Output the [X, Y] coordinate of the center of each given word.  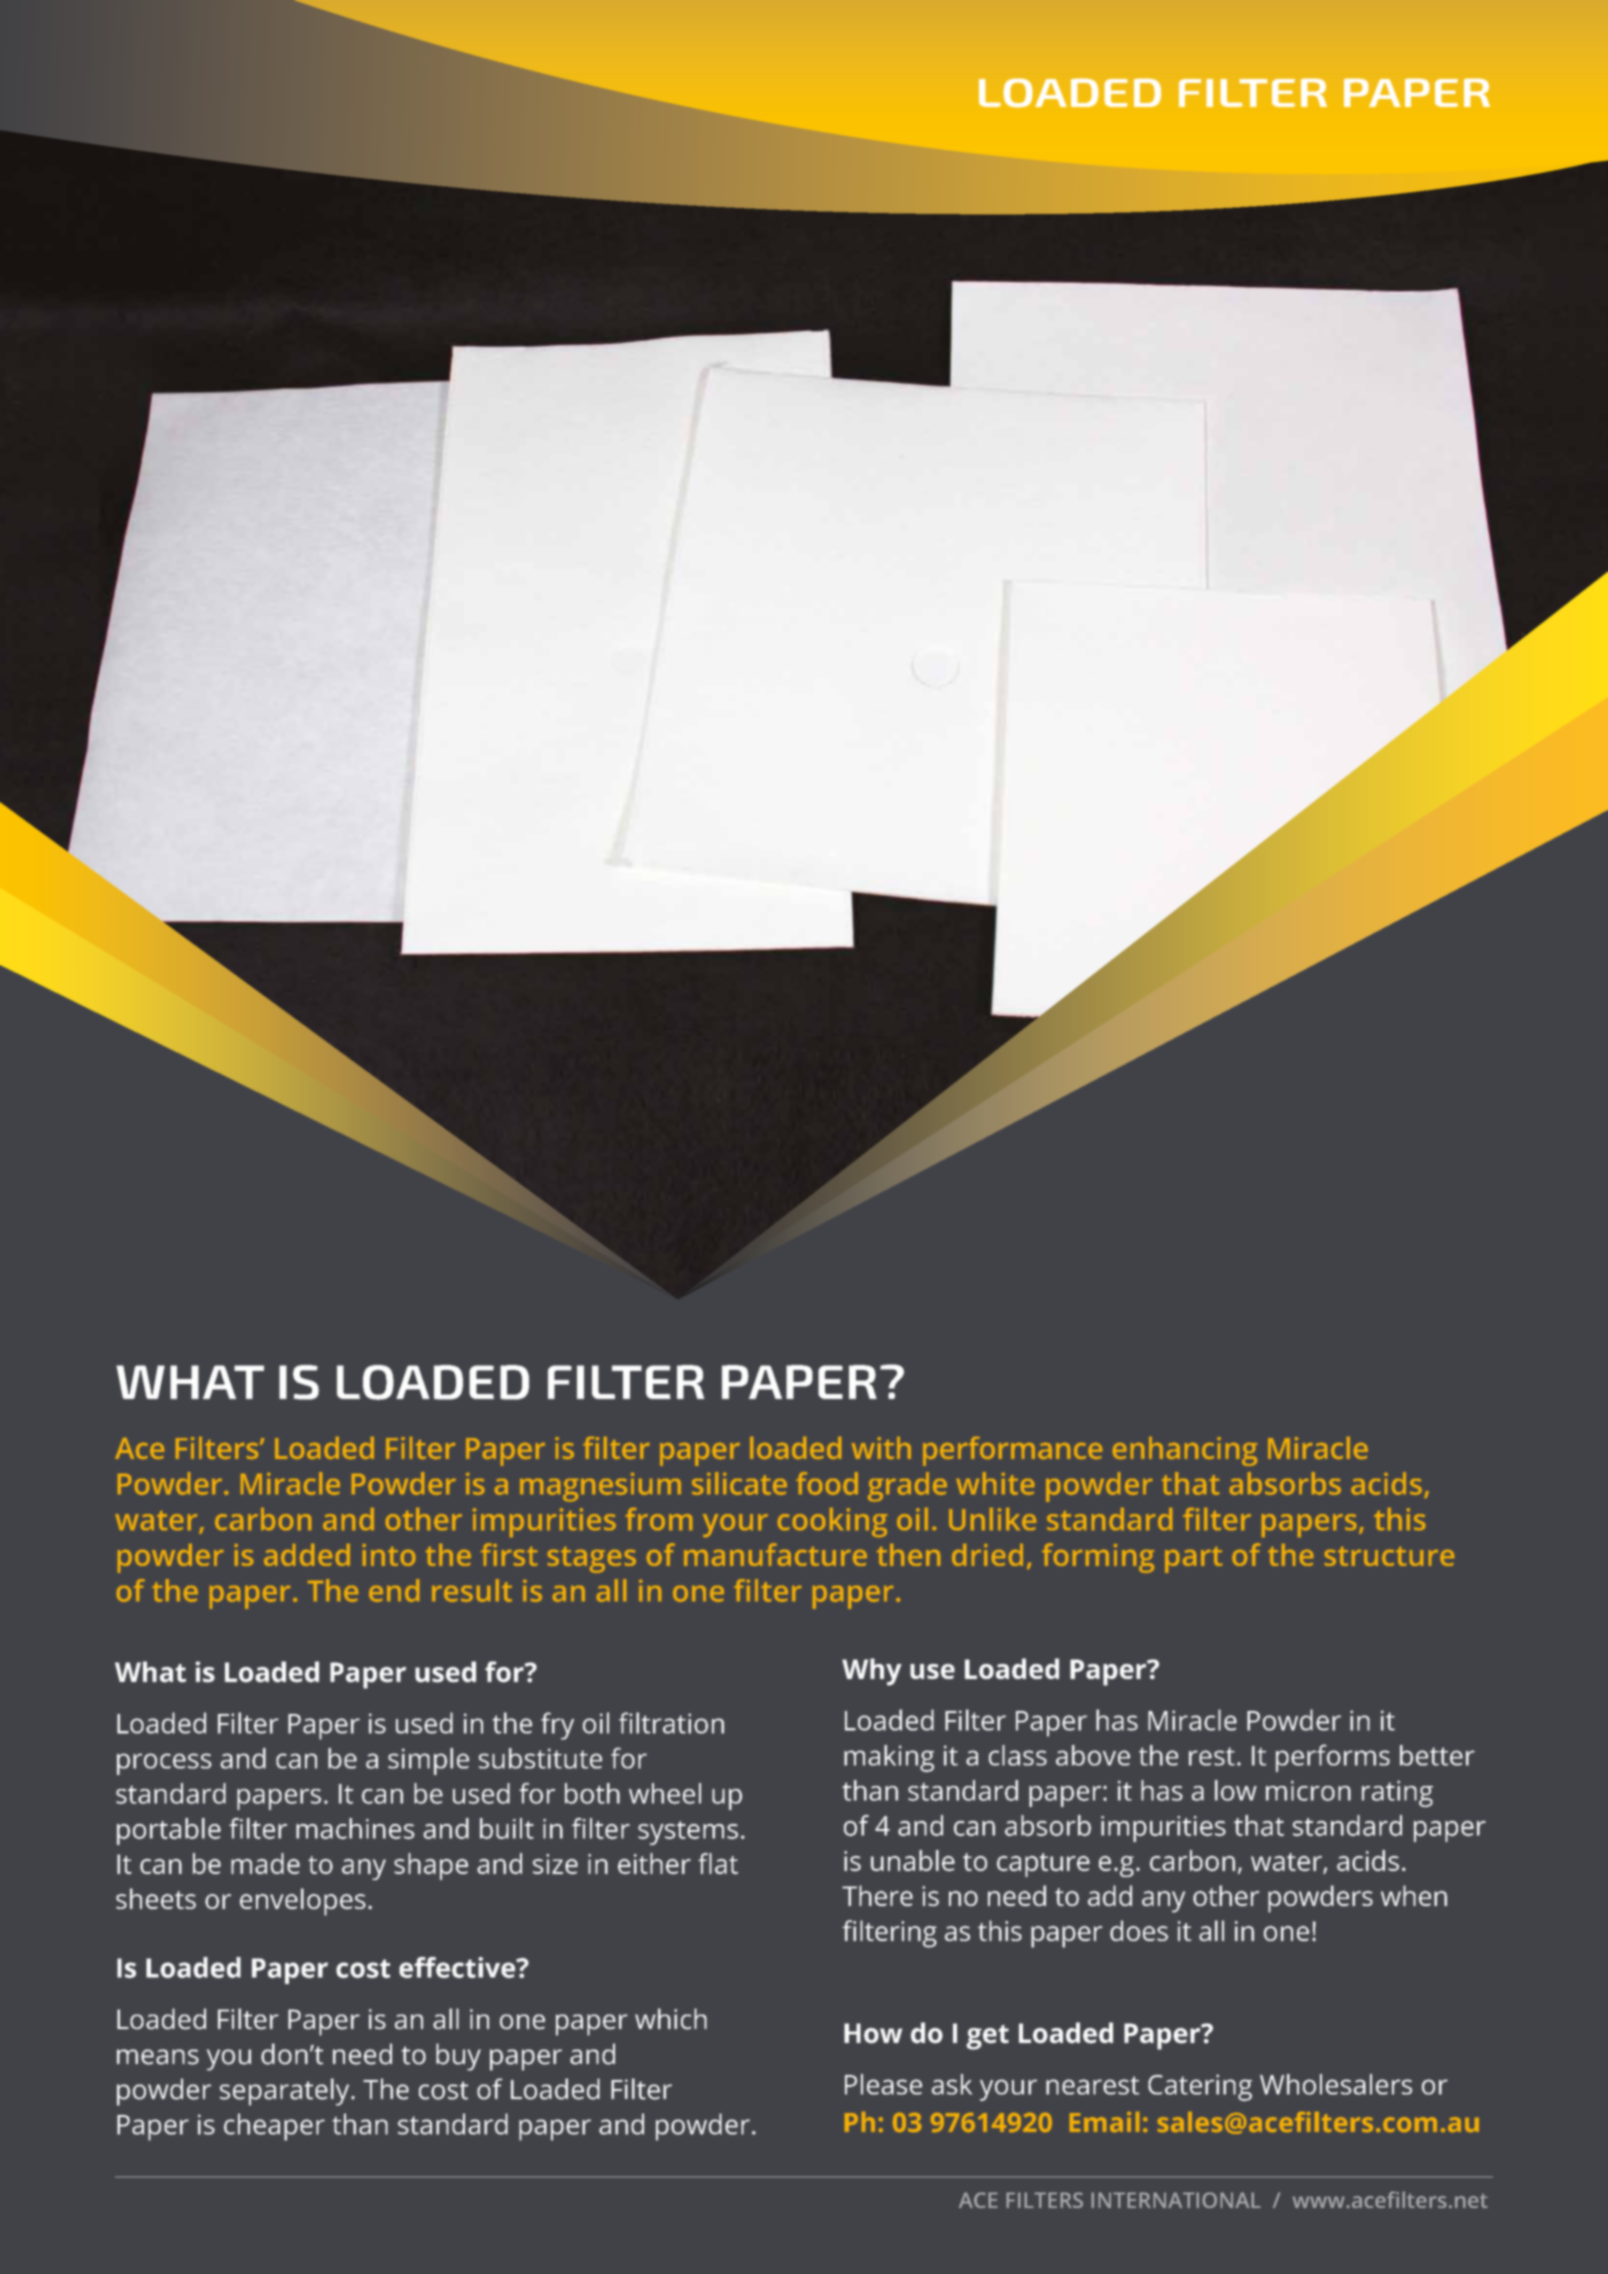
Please [883, 2084]
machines [355, 1828]
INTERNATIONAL [1176, 2200]
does [1139, 1930]
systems [688, 1833]
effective [458, 1967]
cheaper [274, 2127]
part [1193, 1560]
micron [1308, 1790]
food [827, 1483]
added [307, 1555]
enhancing [1185, 1451]
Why [872, 1672]
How [873, 2033]
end [394, 1590]
